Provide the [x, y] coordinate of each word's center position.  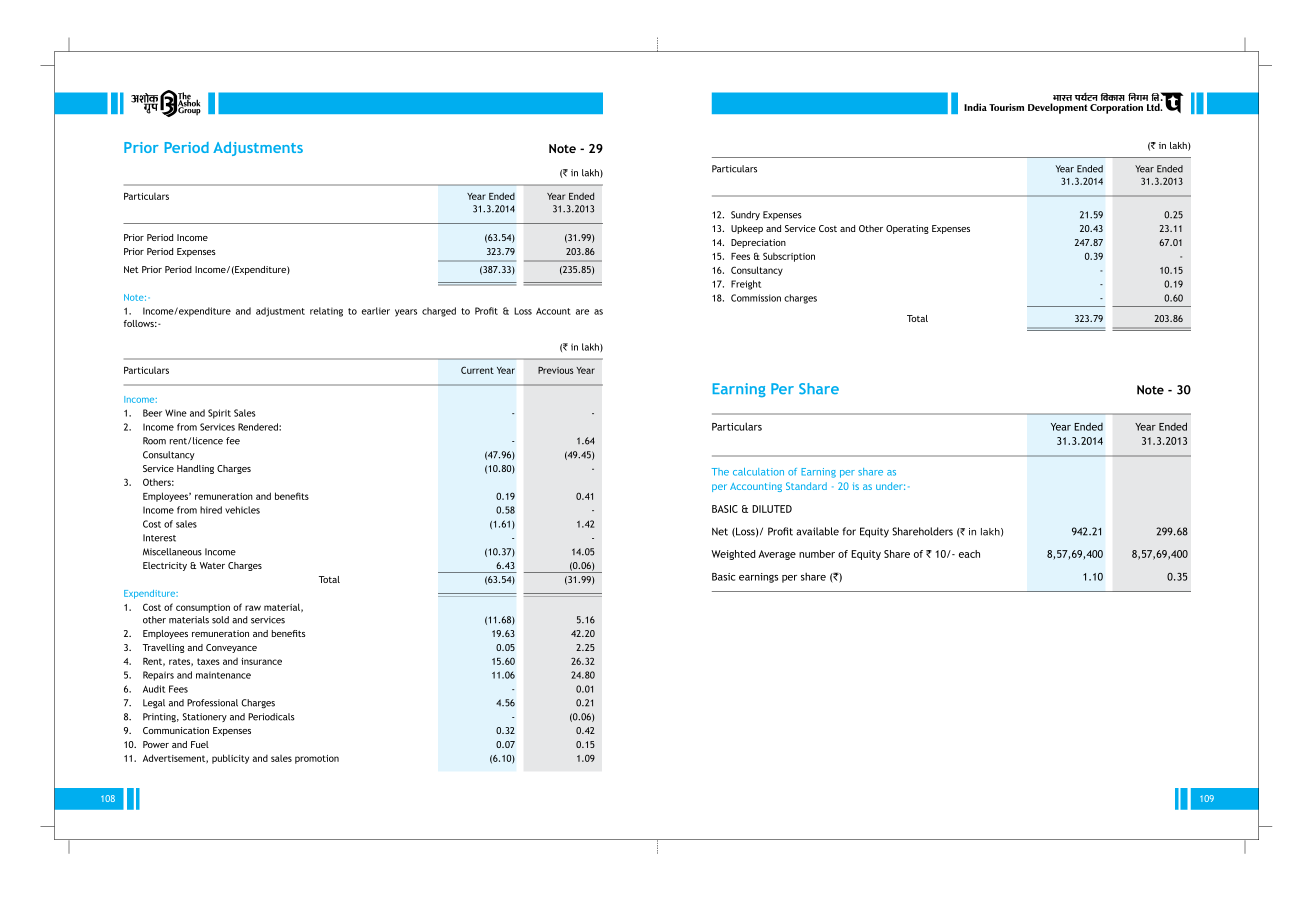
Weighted [733, 555]
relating [326, 312]
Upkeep [747, 229]
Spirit [219, 414]
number [817, 554]
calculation [758, 472]
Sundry [745, 215]
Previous [556, 370]
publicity [230, 759]
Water [212, 565]
